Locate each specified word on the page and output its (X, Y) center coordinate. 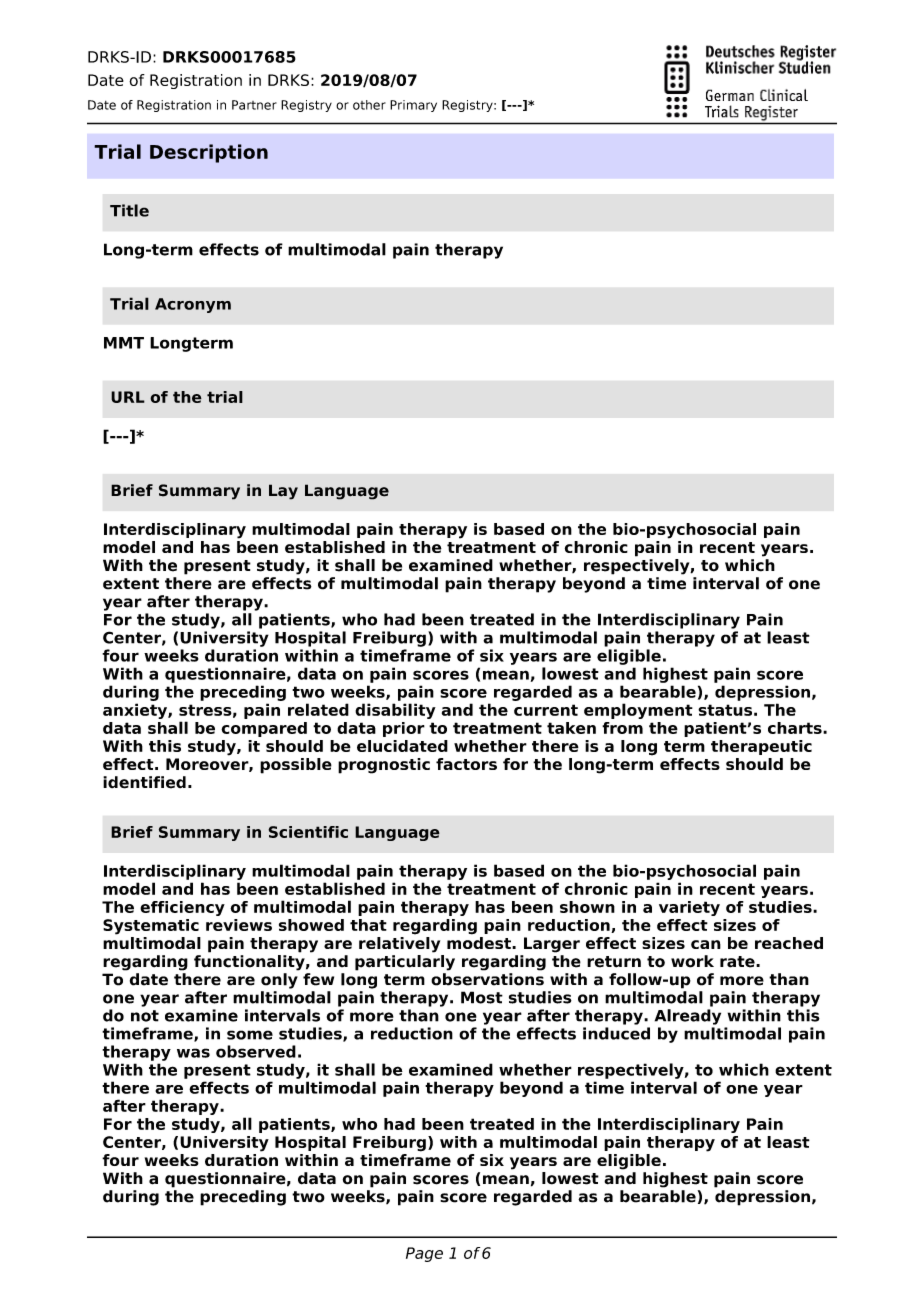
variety (689, 908)
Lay (283, 492)
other (369, 105)
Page (424, 1254)
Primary (413, 106)
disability (395, 711)
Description (209, 153)
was (193, 1053)
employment (638, 711)
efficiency (182, 908)
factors (466, 764)
